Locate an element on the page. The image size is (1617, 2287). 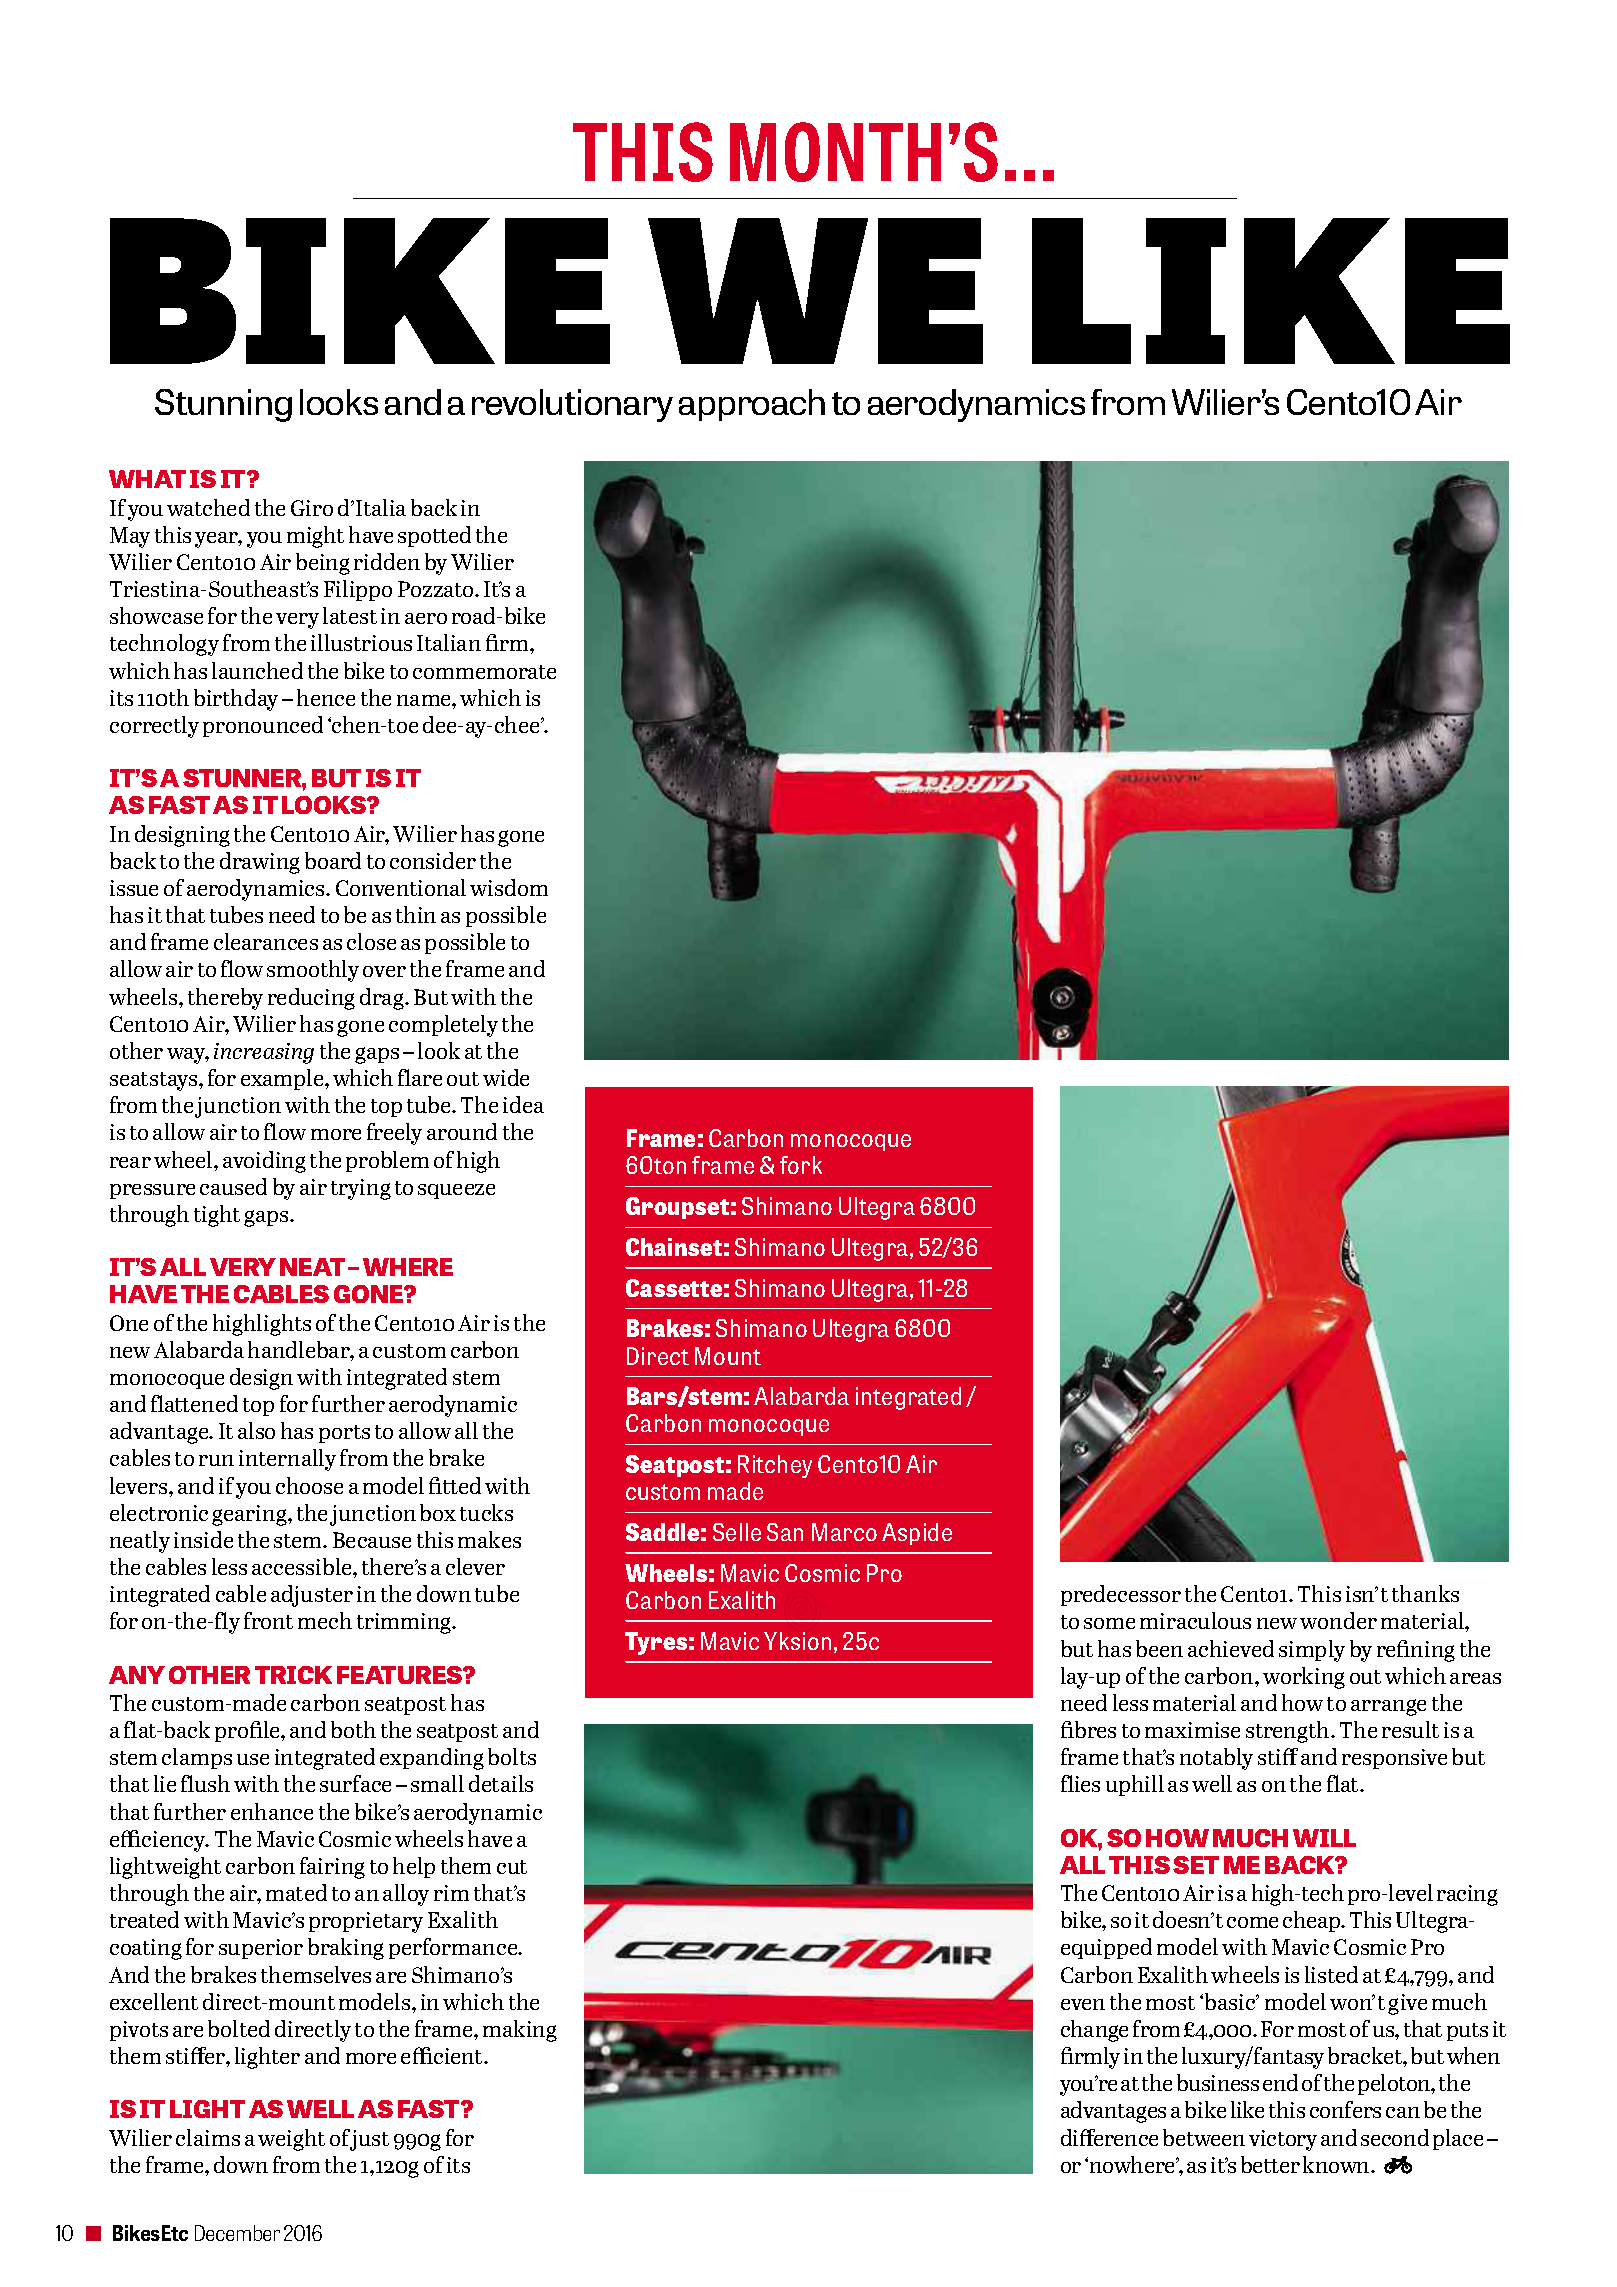
fibres is located at coordinates (1088, 1729).
